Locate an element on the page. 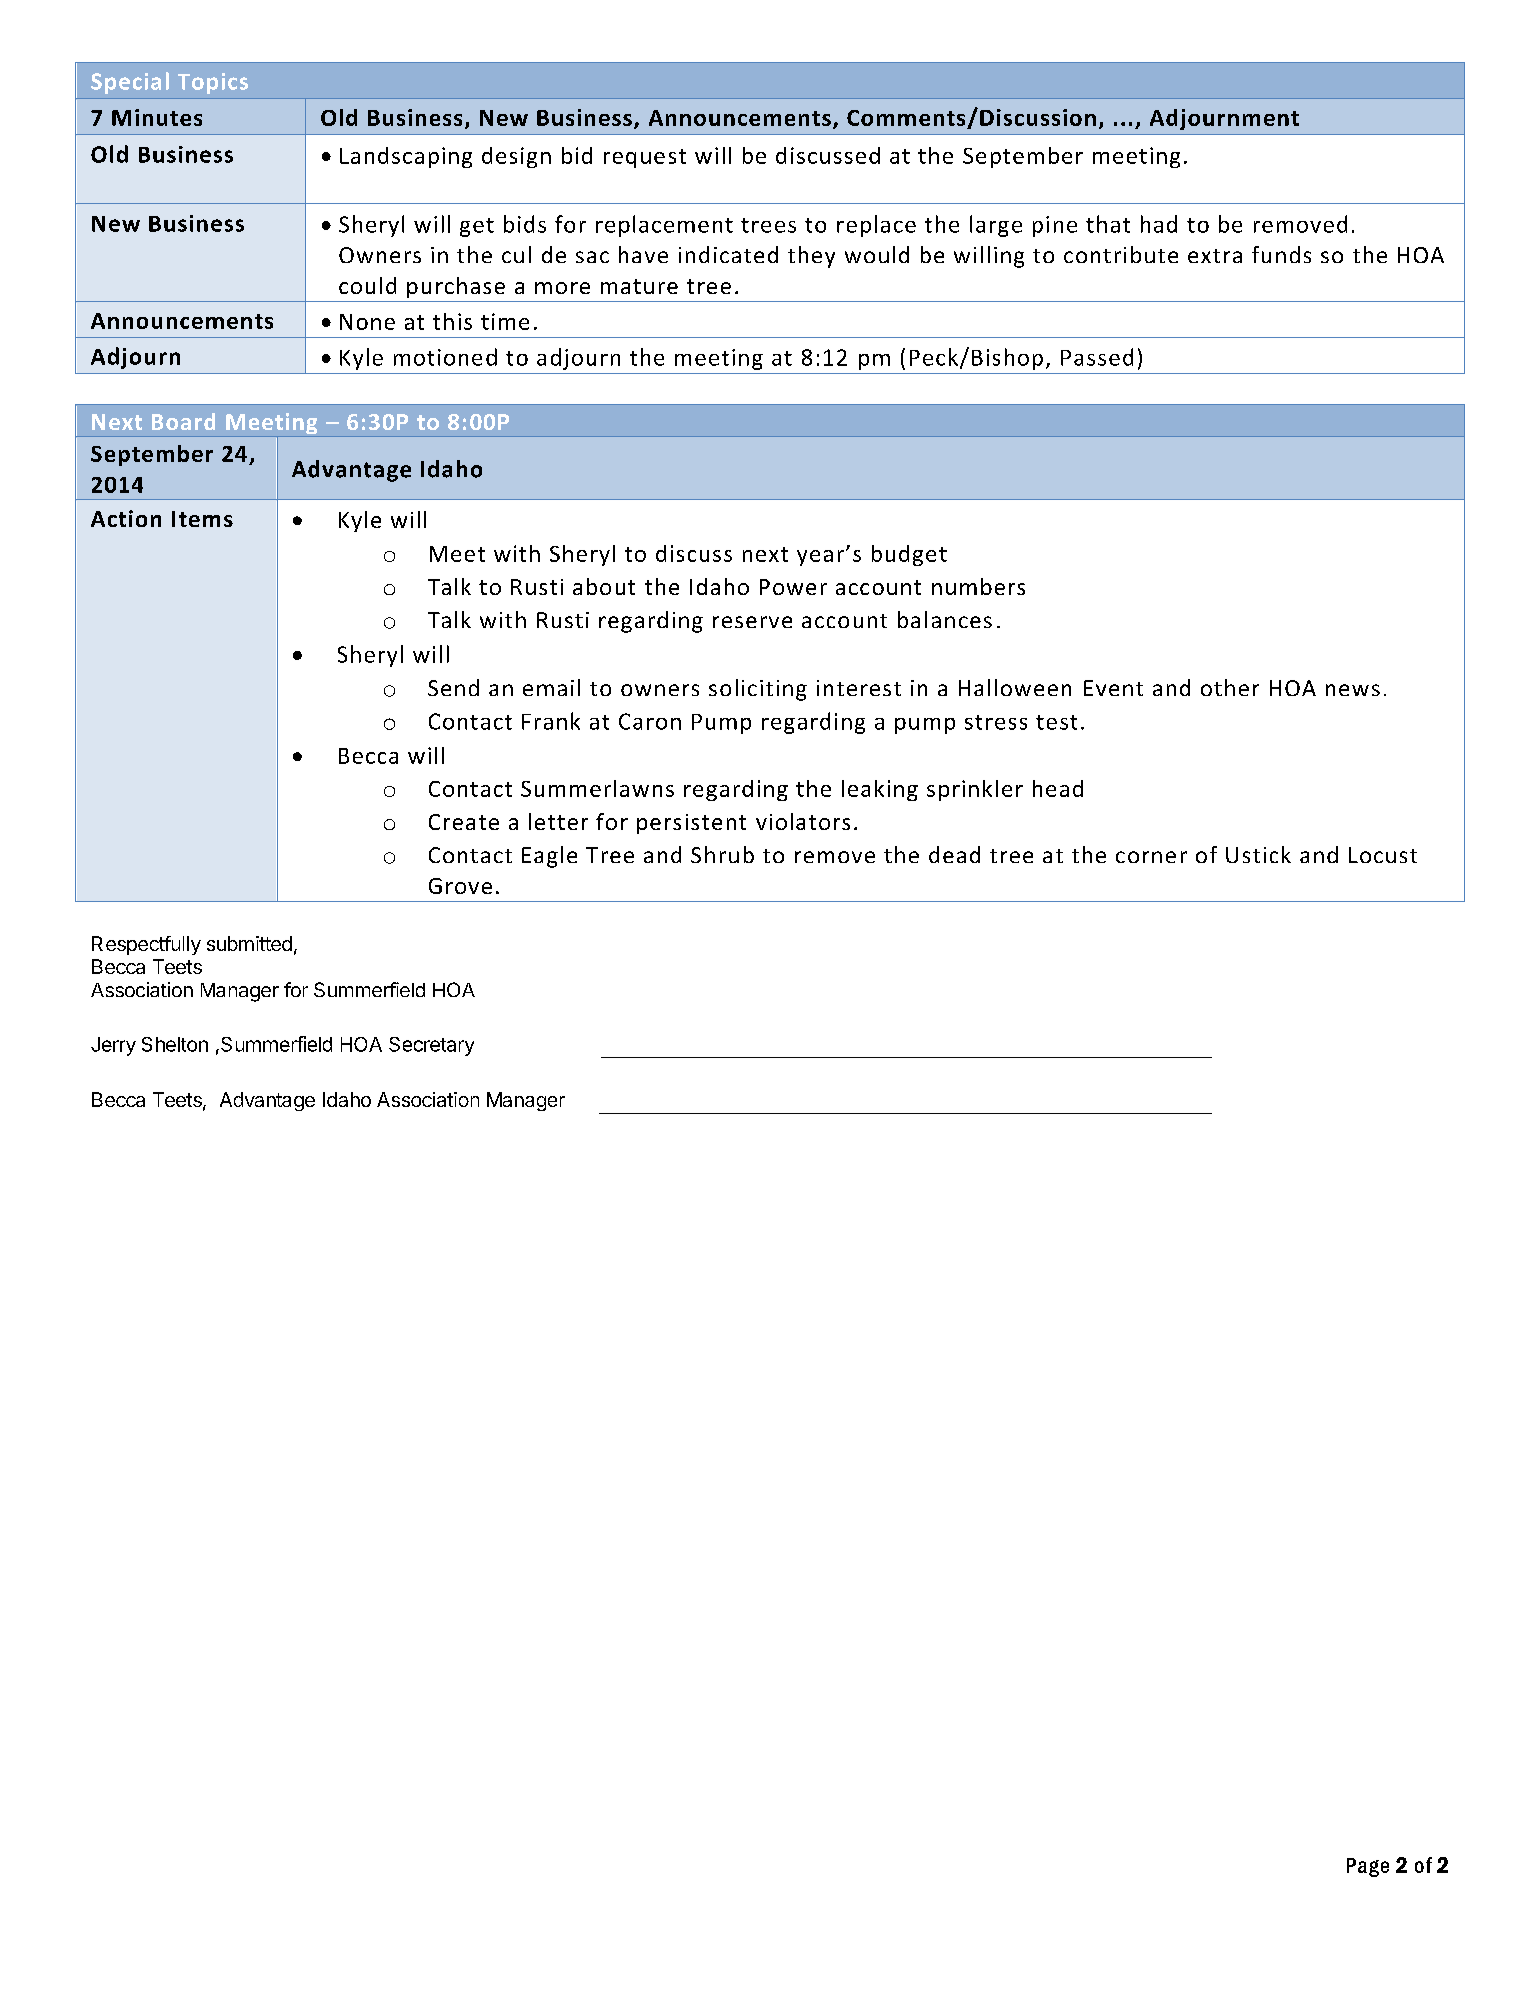 This page has width=1540, height=1993. Jerry is located at coordinates (113, 1046).
